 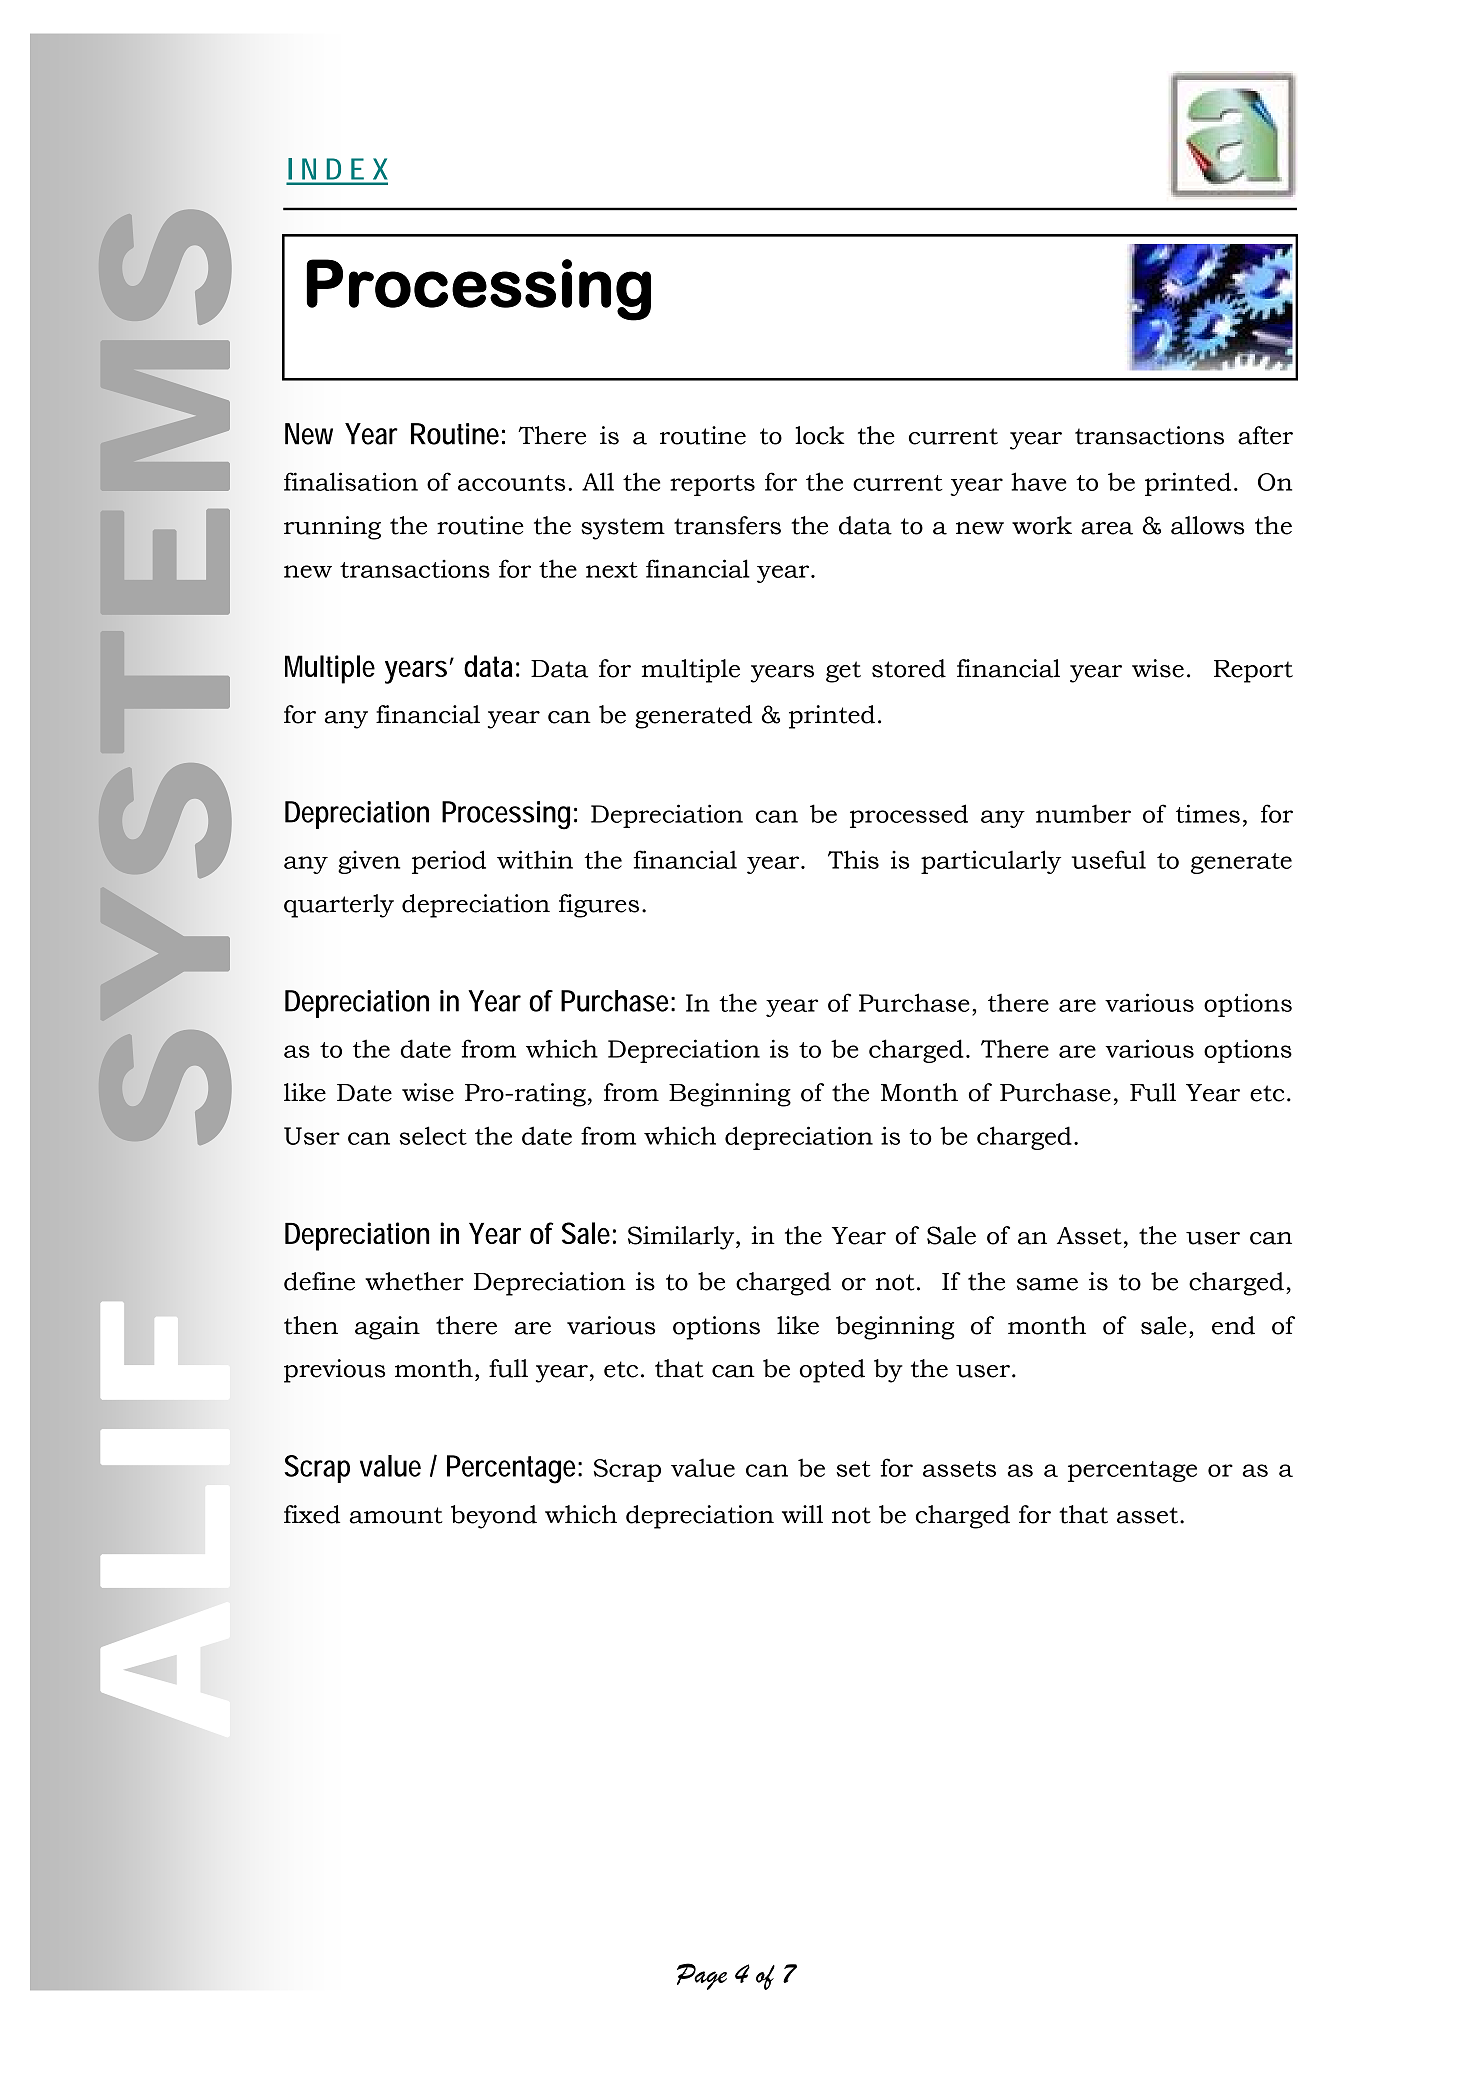 What do you see at coordinates (820, 435) in the document?
I see `lock` at bounding box center [820, 435].
